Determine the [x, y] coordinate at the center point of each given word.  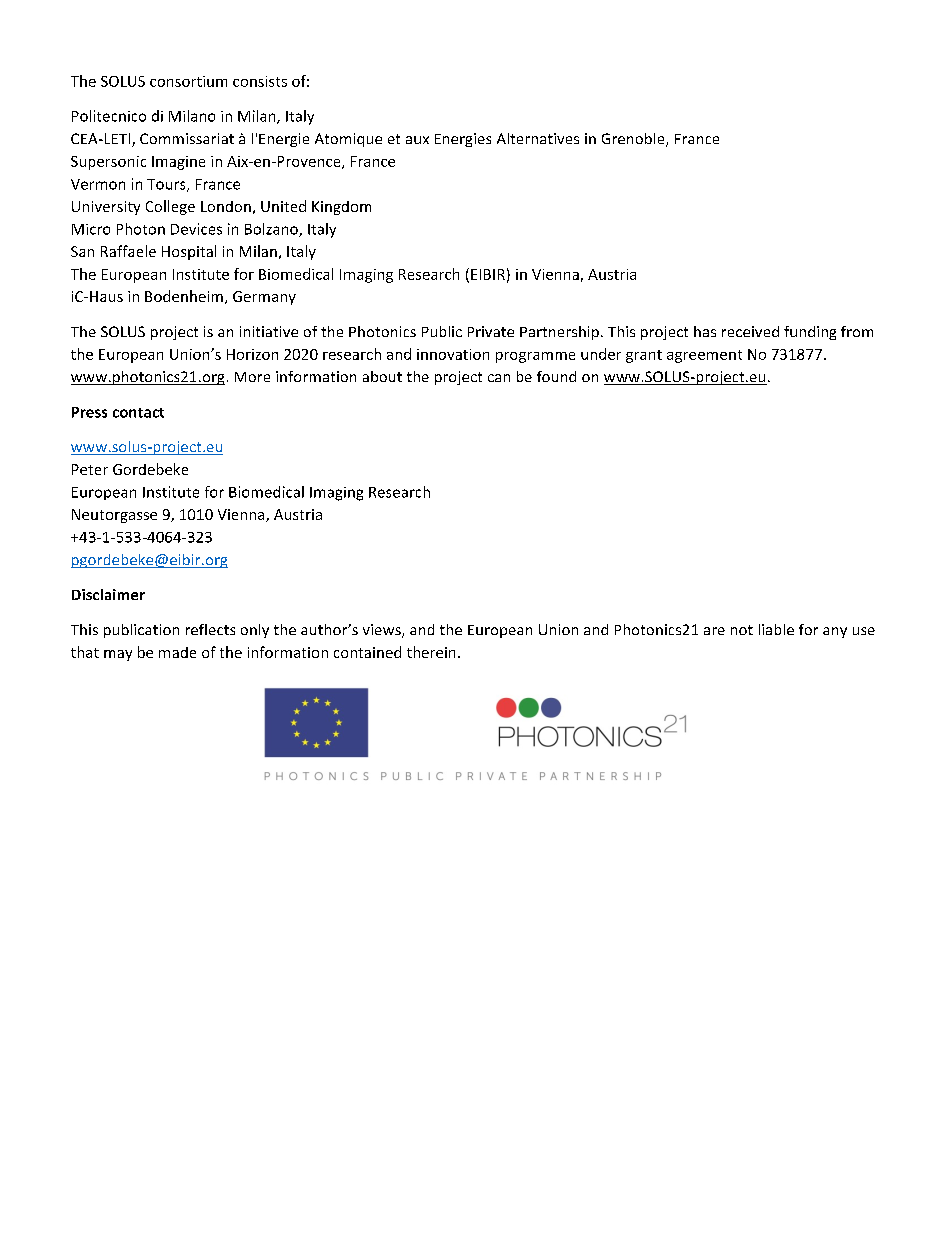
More [252, 377]
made [177, 652]
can [499, 378]
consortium [188, 81]
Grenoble [634, 140]
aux [417, 140]
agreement [704, 356]
